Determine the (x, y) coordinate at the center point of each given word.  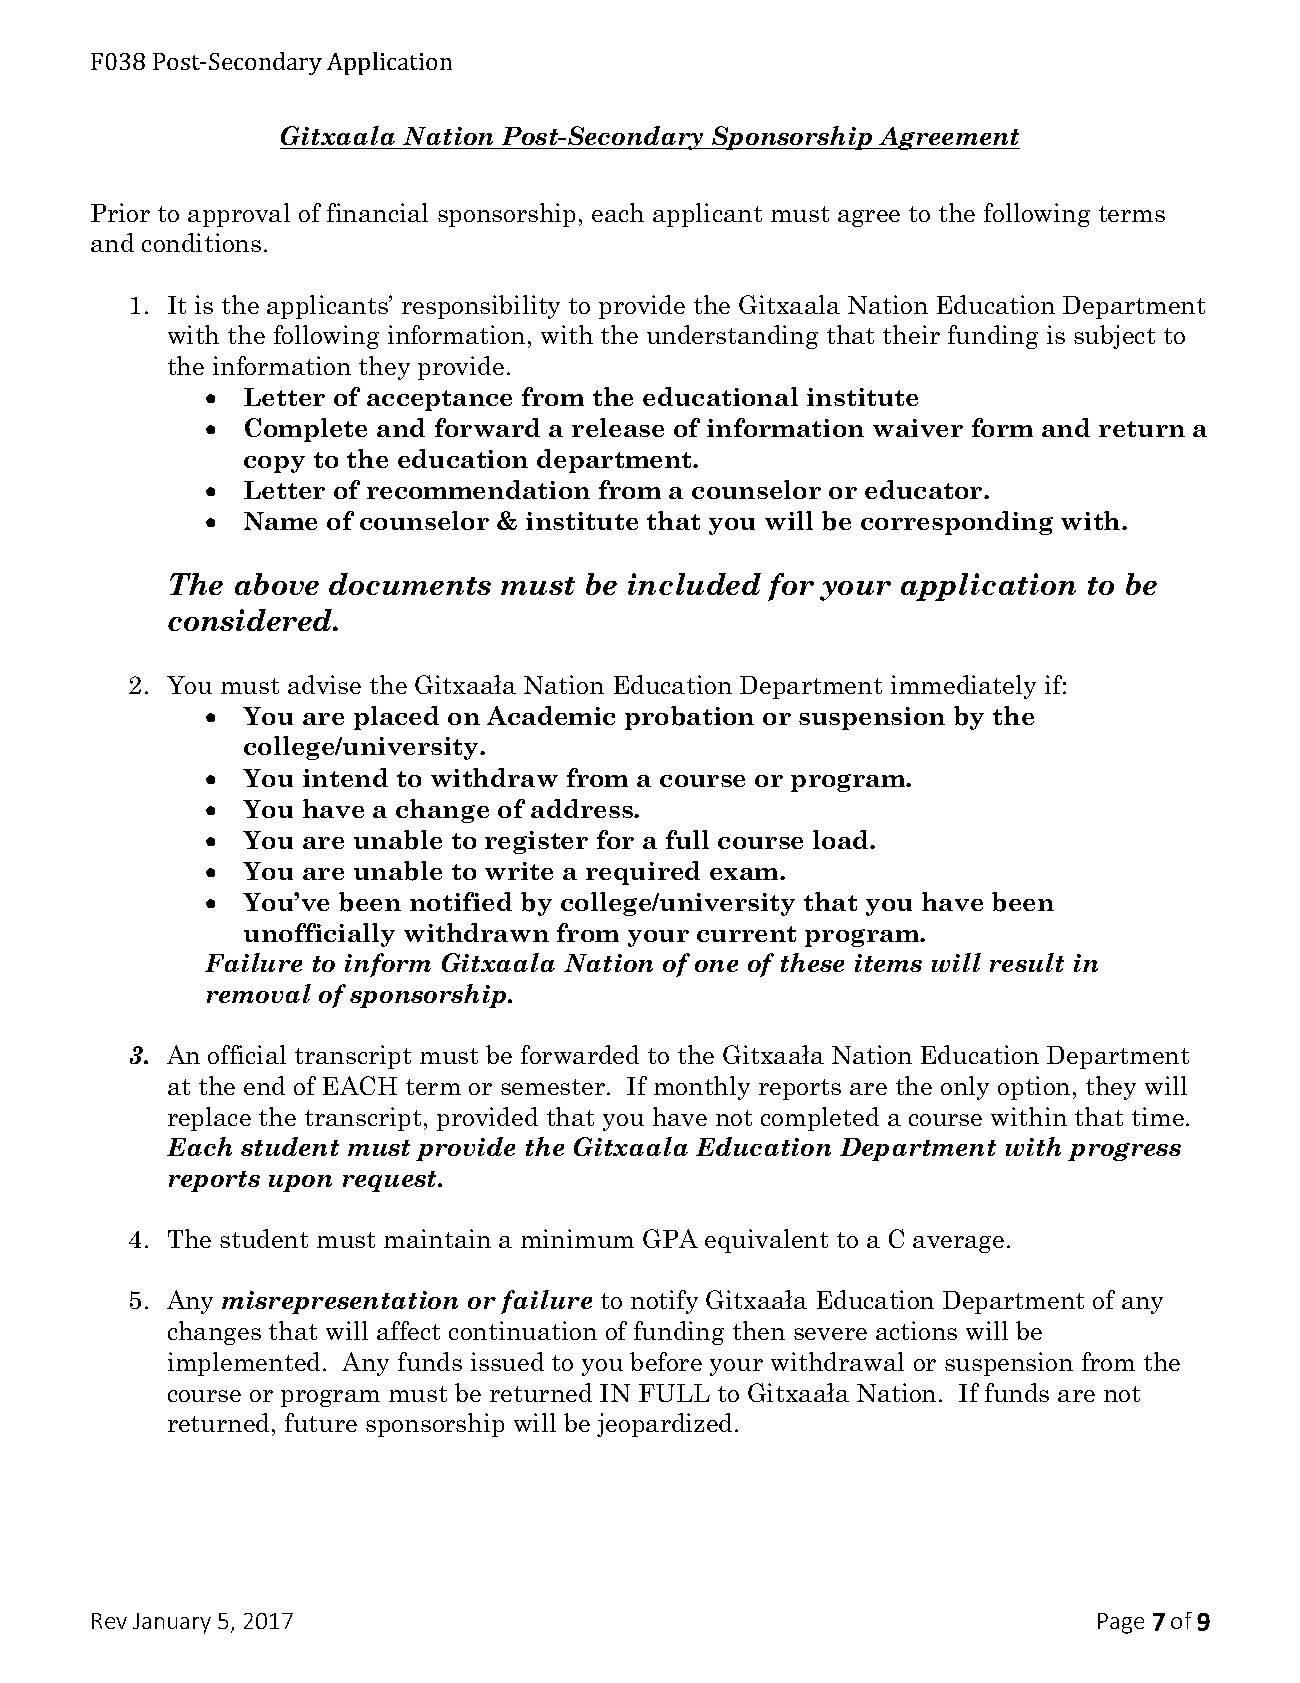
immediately (963, 687)
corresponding (957, 523)
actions (916, 1330)
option (1034, 1088)
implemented (246, 1364)
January (172, 1623)
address (583, 808)
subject (1114, 337)
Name (280, 521)
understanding (732, 337)
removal (259, 993)
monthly (702, 1088)
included (694, 584)
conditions (201, 242)
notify (664, 1302)
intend (345, 777)
